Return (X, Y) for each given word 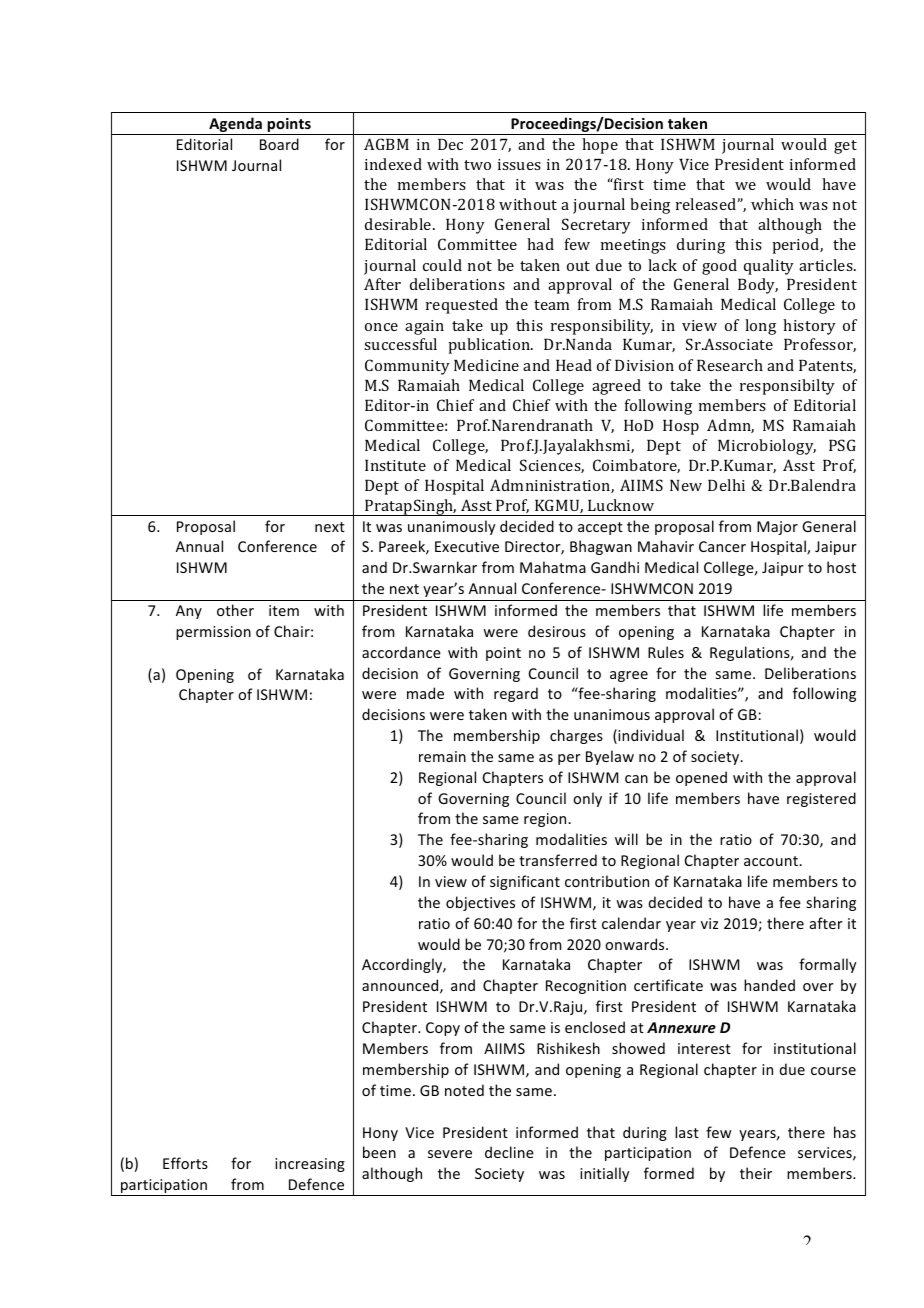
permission (213, 633)
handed (769, 985)
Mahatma (553, 567)
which (772, 204)
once (381, 327)
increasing (310, 1165)
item (284, 610)
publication (490, 346)
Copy (443, 1029)
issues (519, 164)
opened (701, 778)
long (760, 327)
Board (279, 144)
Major (777, 528)
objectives (480, 903)
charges (576, 736)
